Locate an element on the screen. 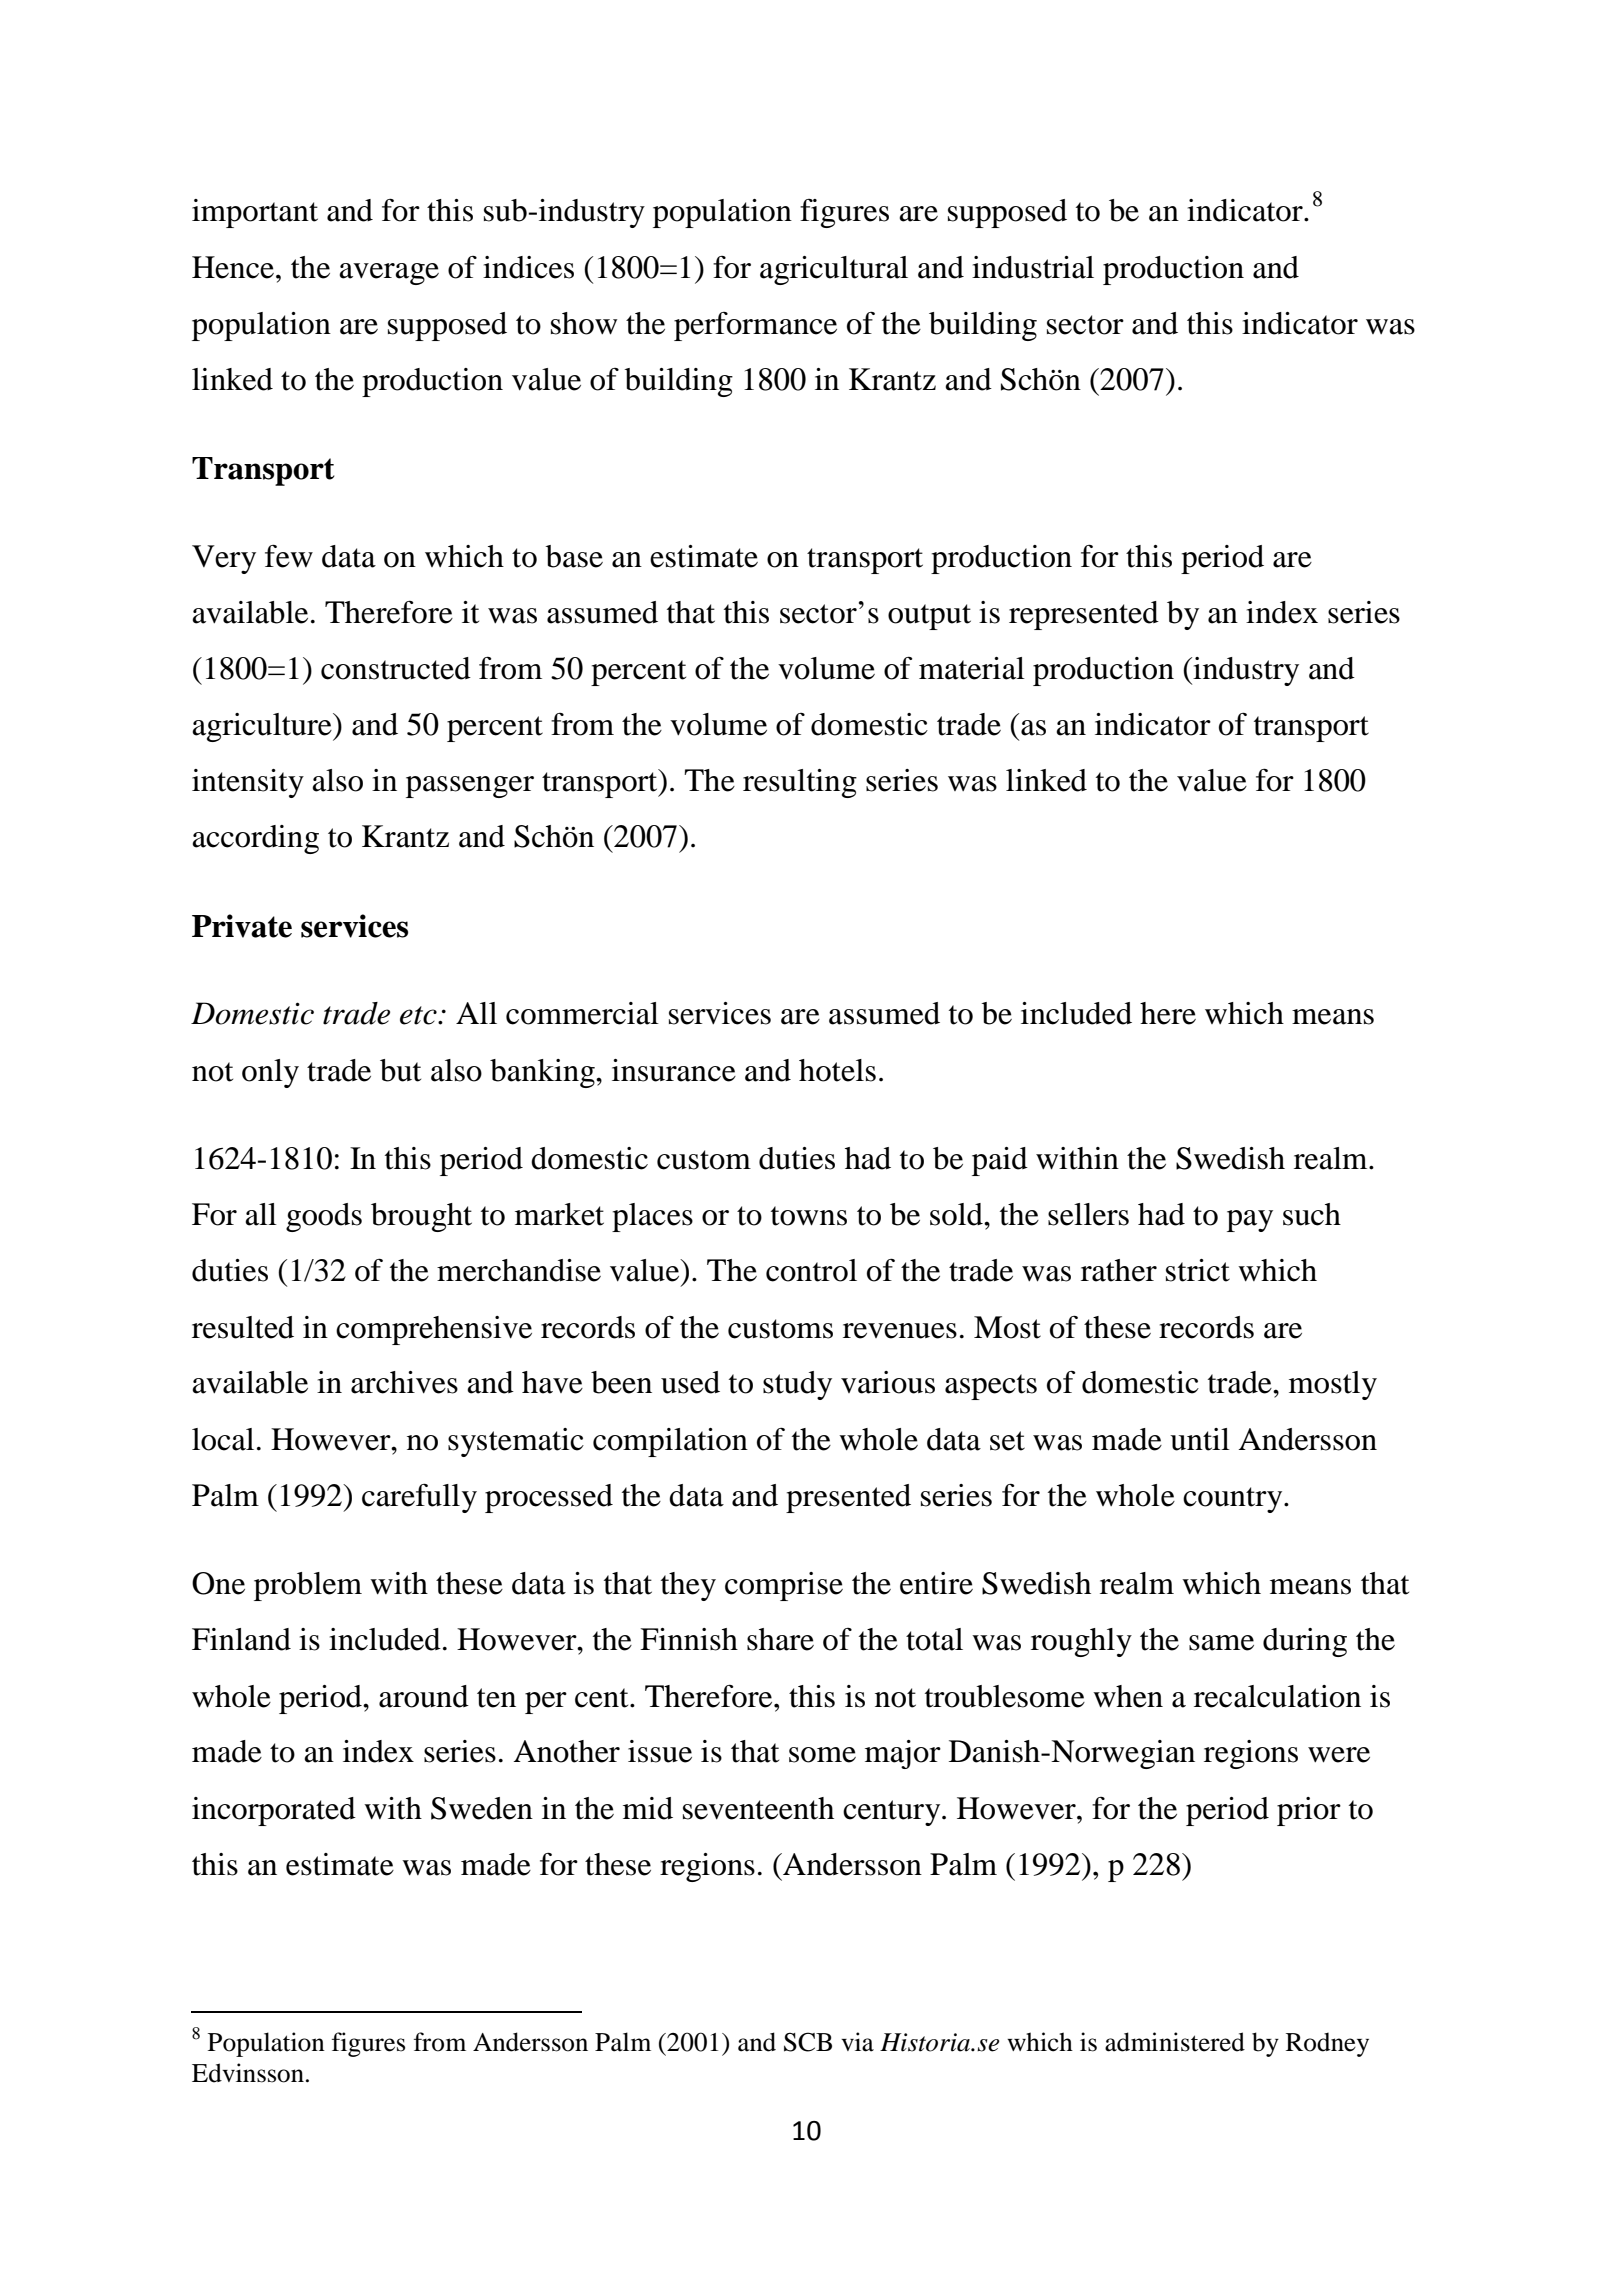 The height and width of the screenshot is (2281, 1613). but is located at coordinates (400, 1070).
